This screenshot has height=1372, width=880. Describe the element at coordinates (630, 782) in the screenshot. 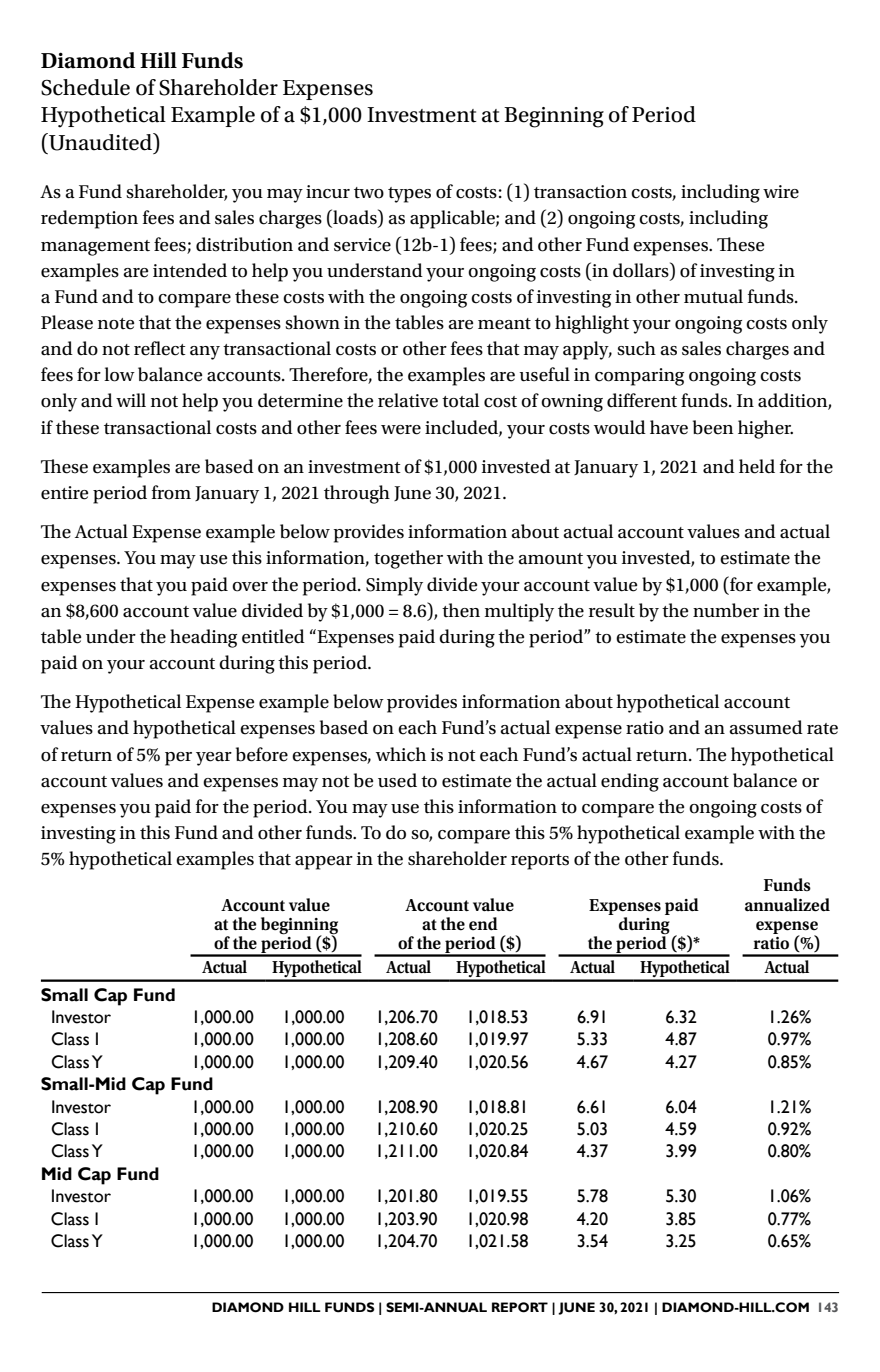

I see `ending` at that location.
